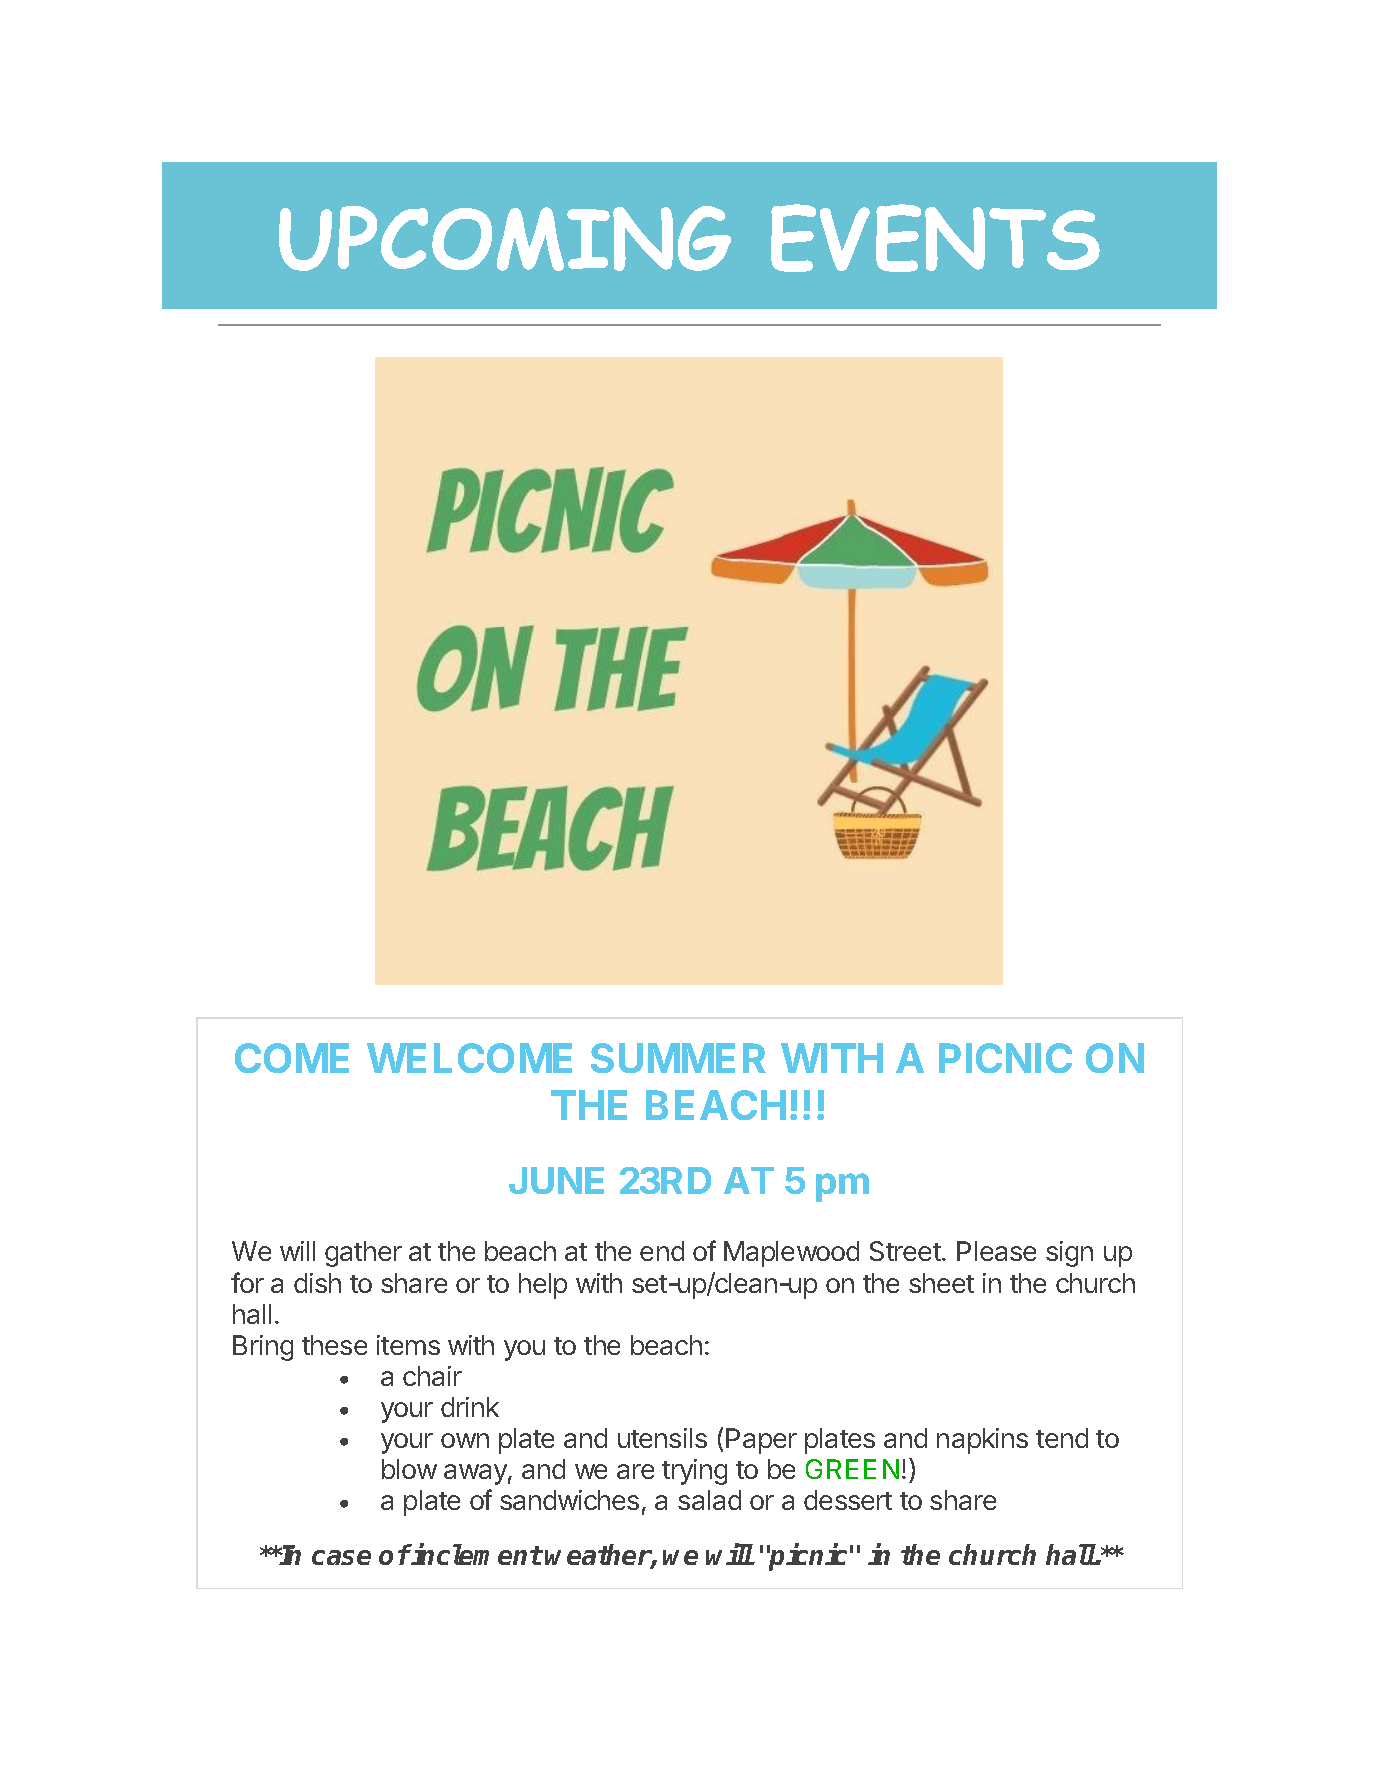 The height and width of the page is (1784, 1379). I want to click on case, so click(341, 1557).
